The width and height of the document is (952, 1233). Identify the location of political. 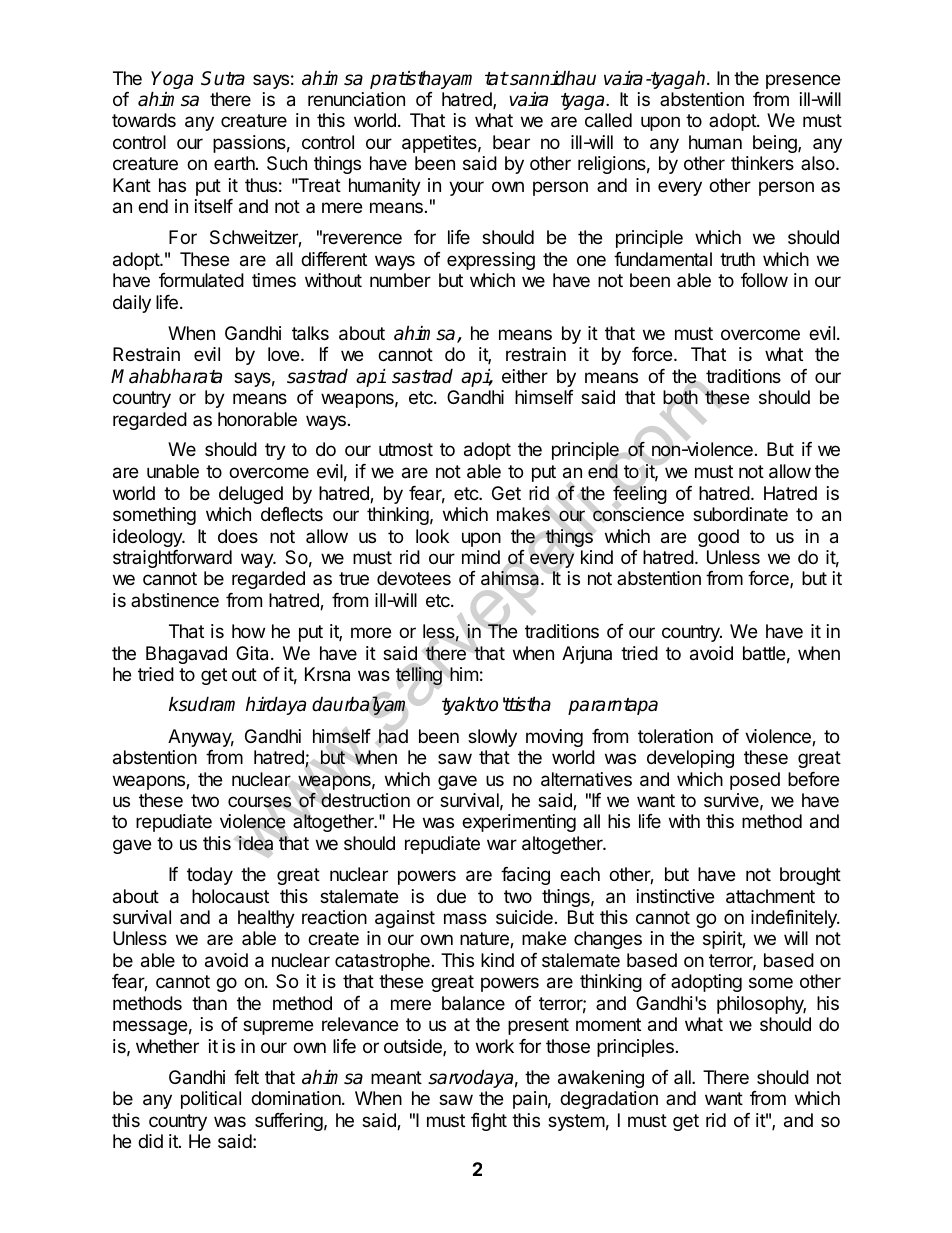
(211, 1100).
